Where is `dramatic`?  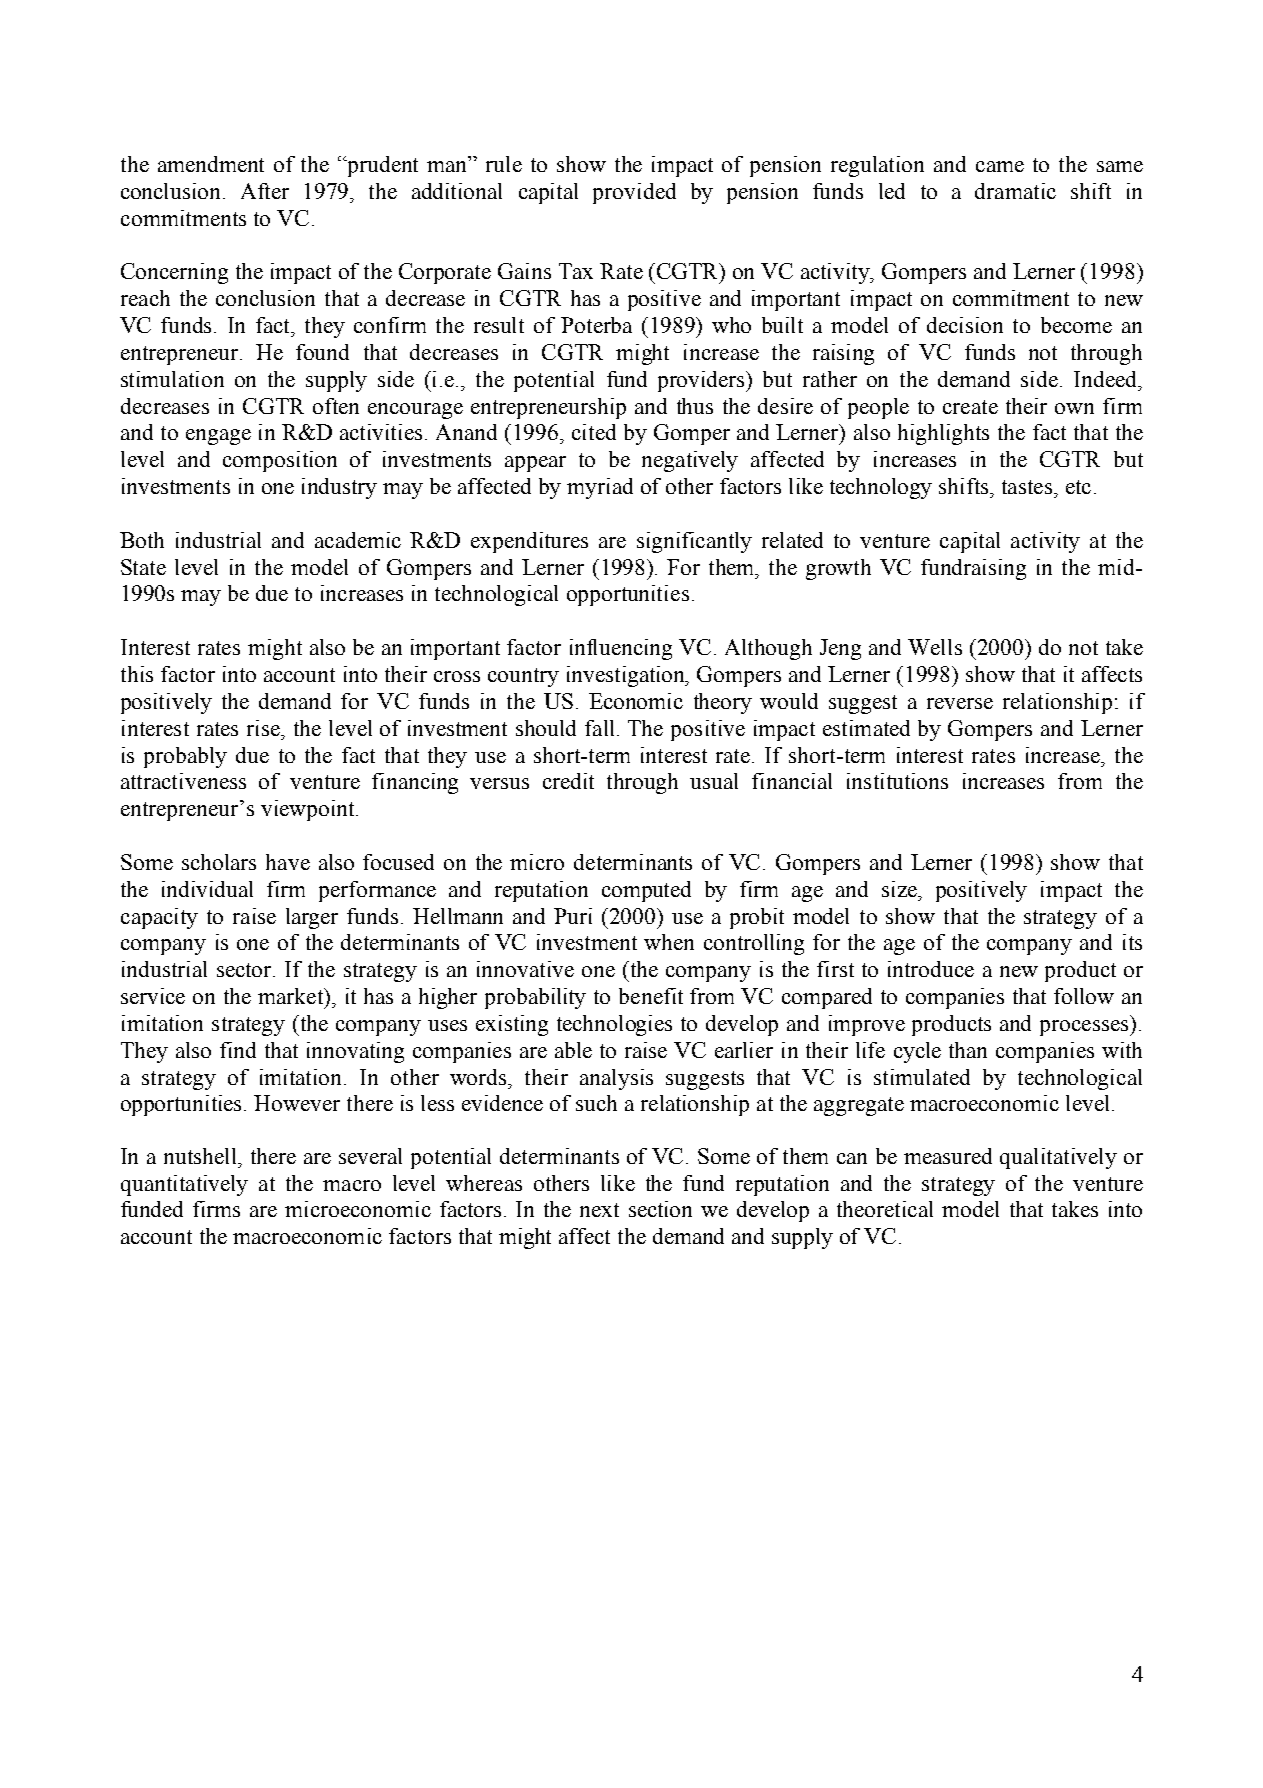
dramatic is located at coordinates (1015, 191).
